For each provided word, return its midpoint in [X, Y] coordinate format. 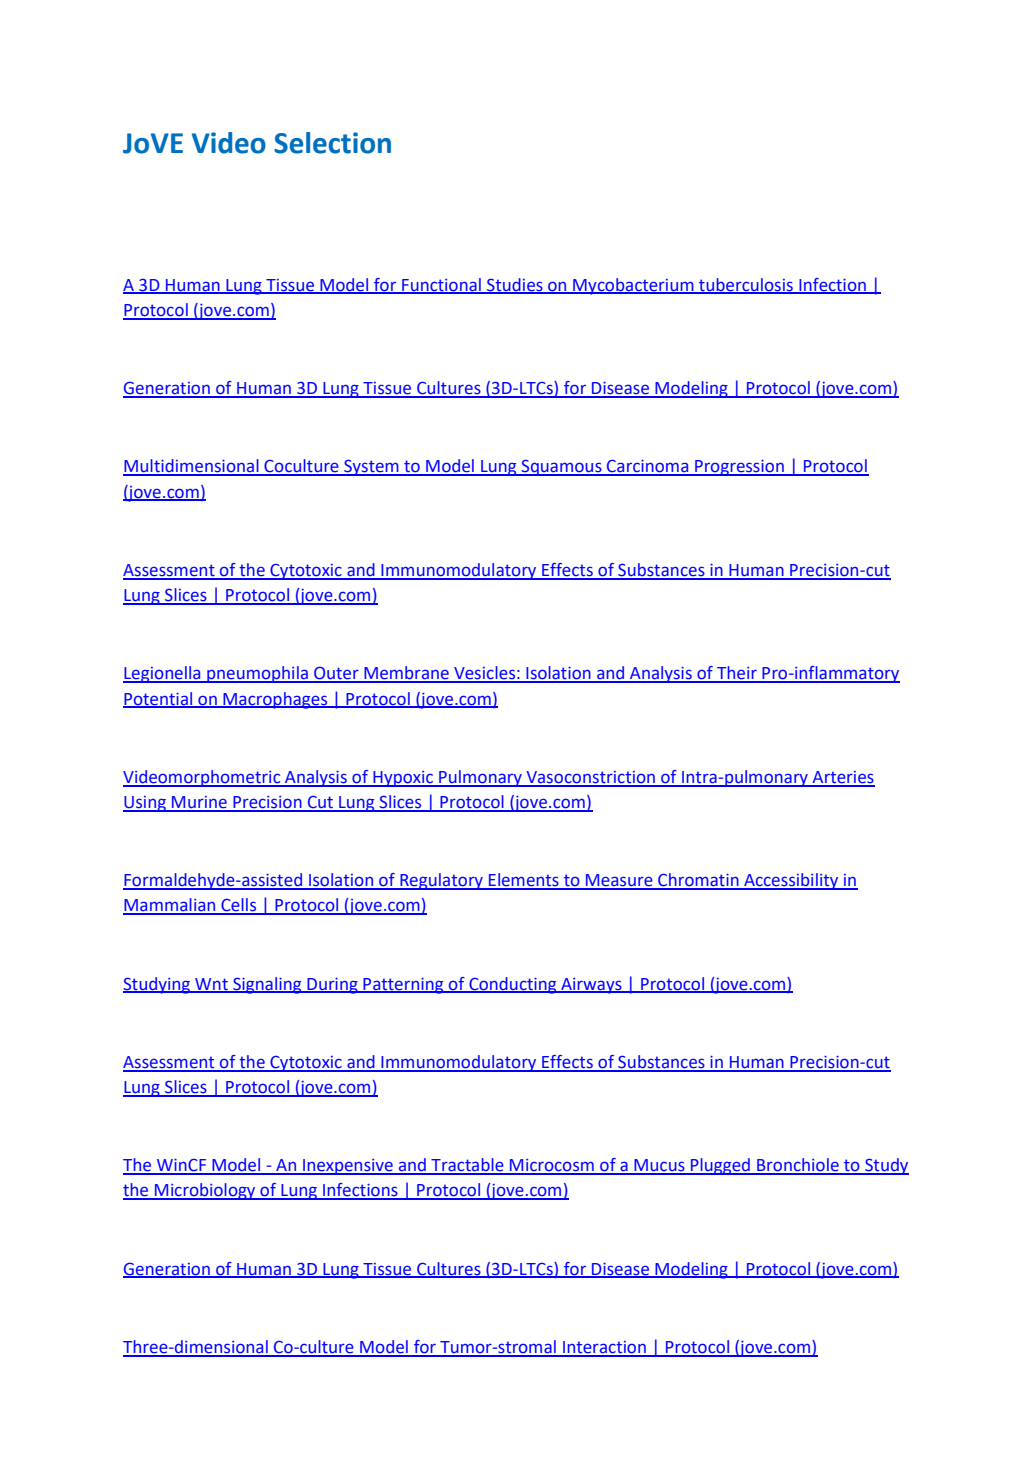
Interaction [604, 1348]
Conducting [513, 985]
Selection [332, 143]
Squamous [561, 467]
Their [737, 674]
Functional [441, 285]
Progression [739, 468]
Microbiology [205, 1191]
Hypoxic [403, 779]
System [371, 467]
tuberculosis [746, 285]
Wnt [211, 985]
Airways [591, 986]
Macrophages [275, 700]
